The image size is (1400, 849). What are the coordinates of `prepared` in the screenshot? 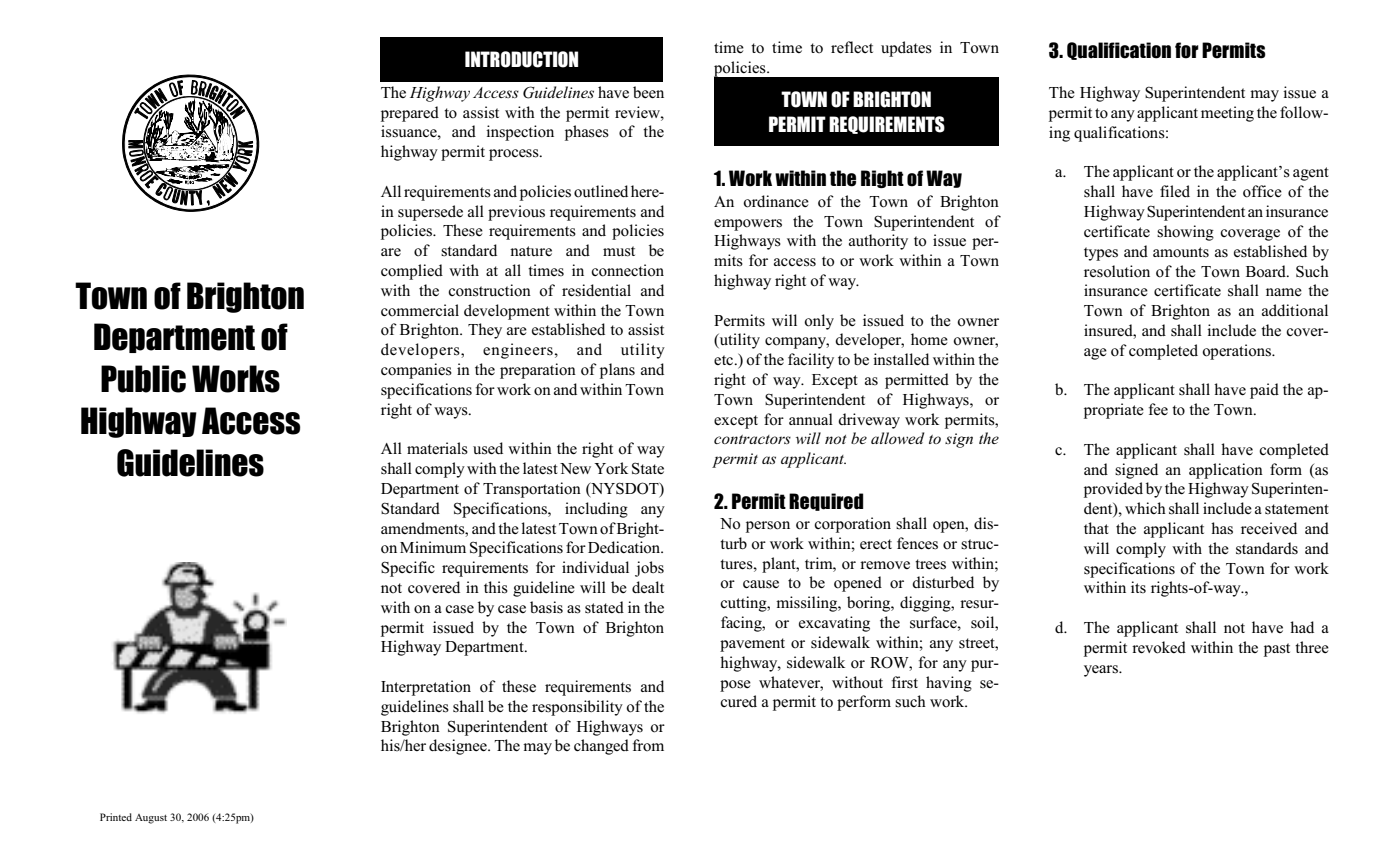 It's located at (410, 114).
